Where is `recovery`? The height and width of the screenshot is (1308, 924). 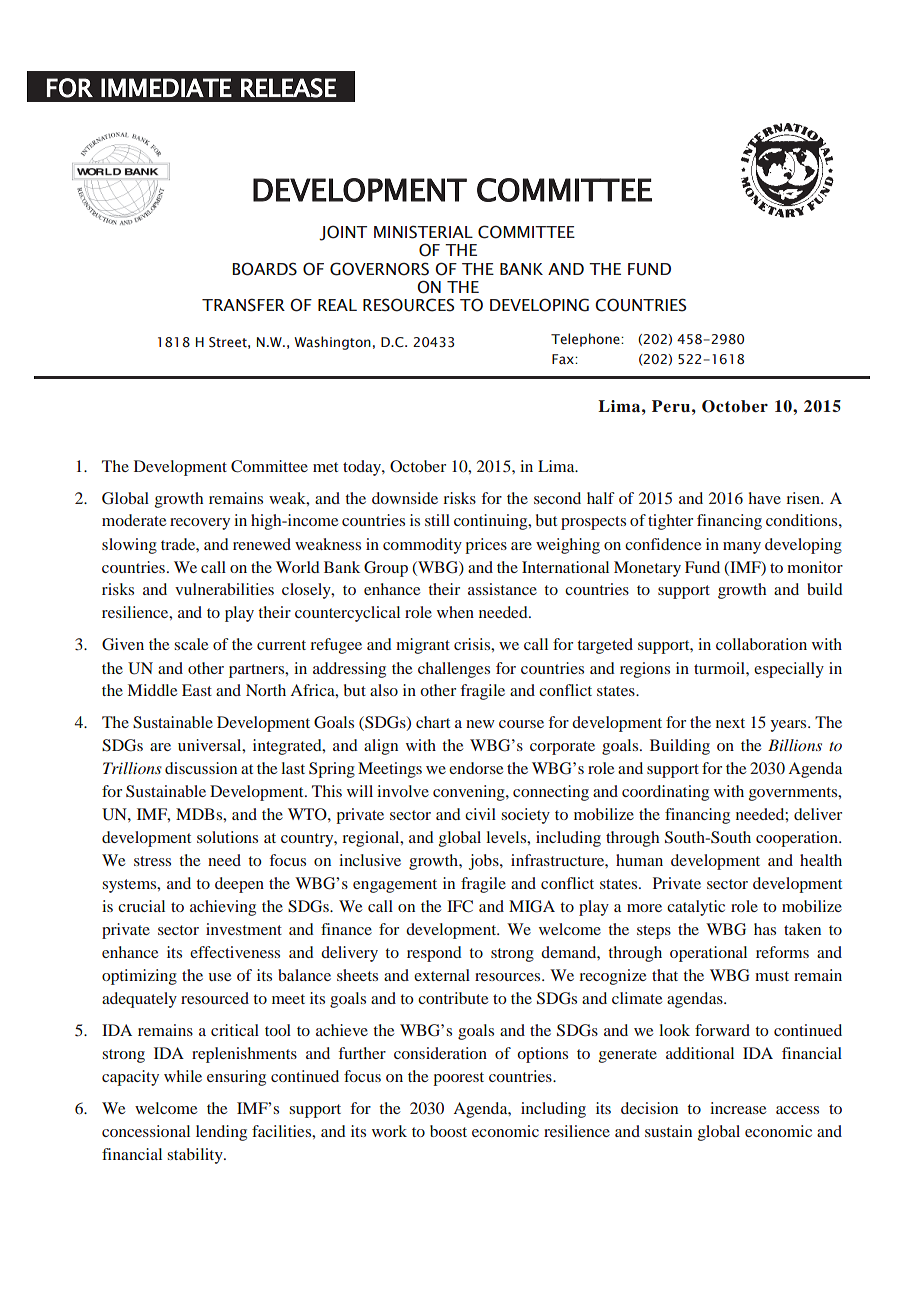
recovery is located at coordinates (200, 524).
